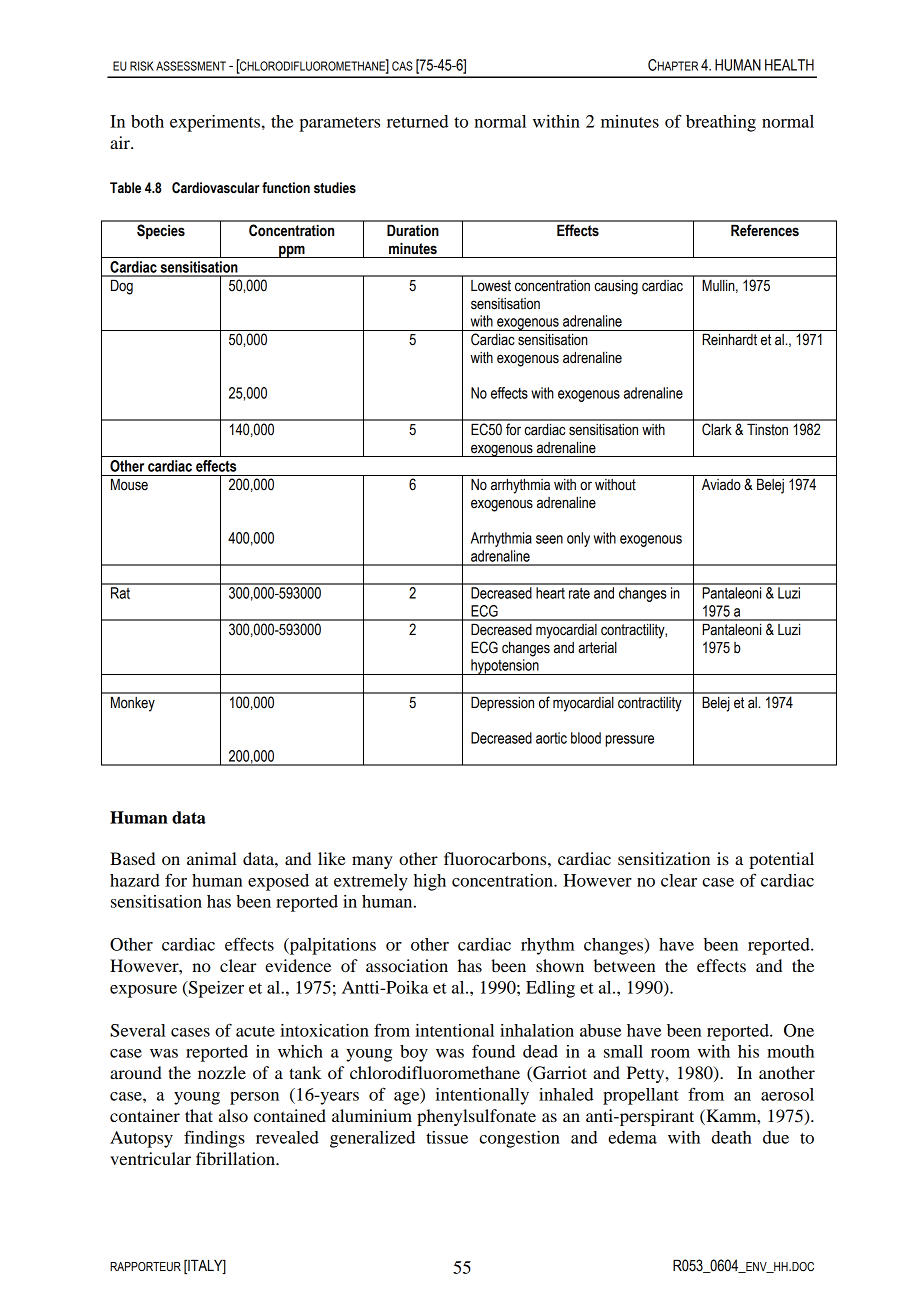 This screenshot has width=924, height=1308. I want to click on tissue, so click(447, 1137).
